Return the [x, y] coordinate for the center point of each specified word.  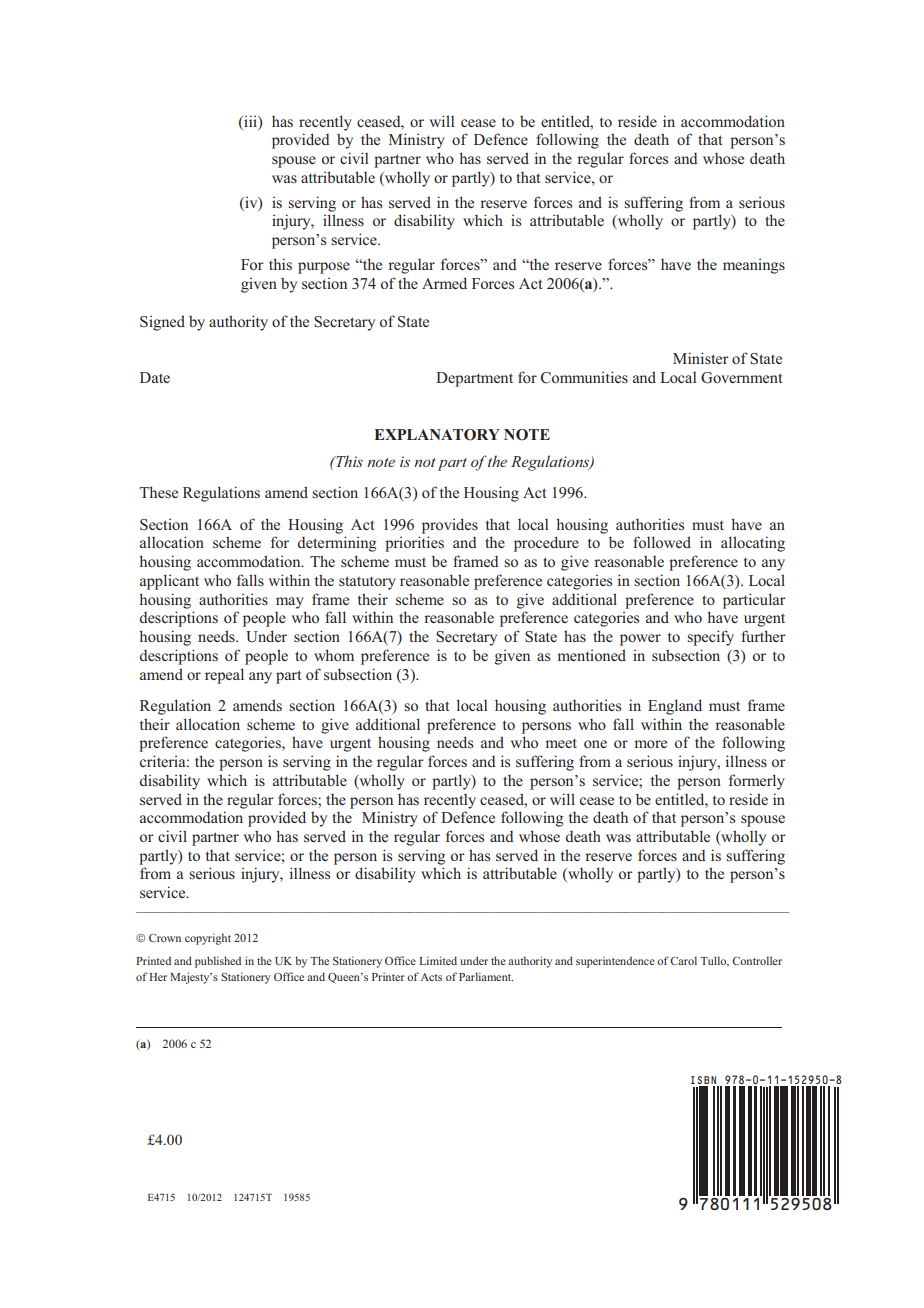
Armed [444, 283]
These [159, 492]
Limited [438, 960]
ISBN [703, 1080]
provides [450, 526]
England [675, 707]
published [218, 962]
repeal [224, 676]
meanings [754, 266]
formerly [757, 782]
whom [334, 655]
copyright [208, 939]
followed [662, 542]
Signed [162, 323]
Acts [431, 977]
